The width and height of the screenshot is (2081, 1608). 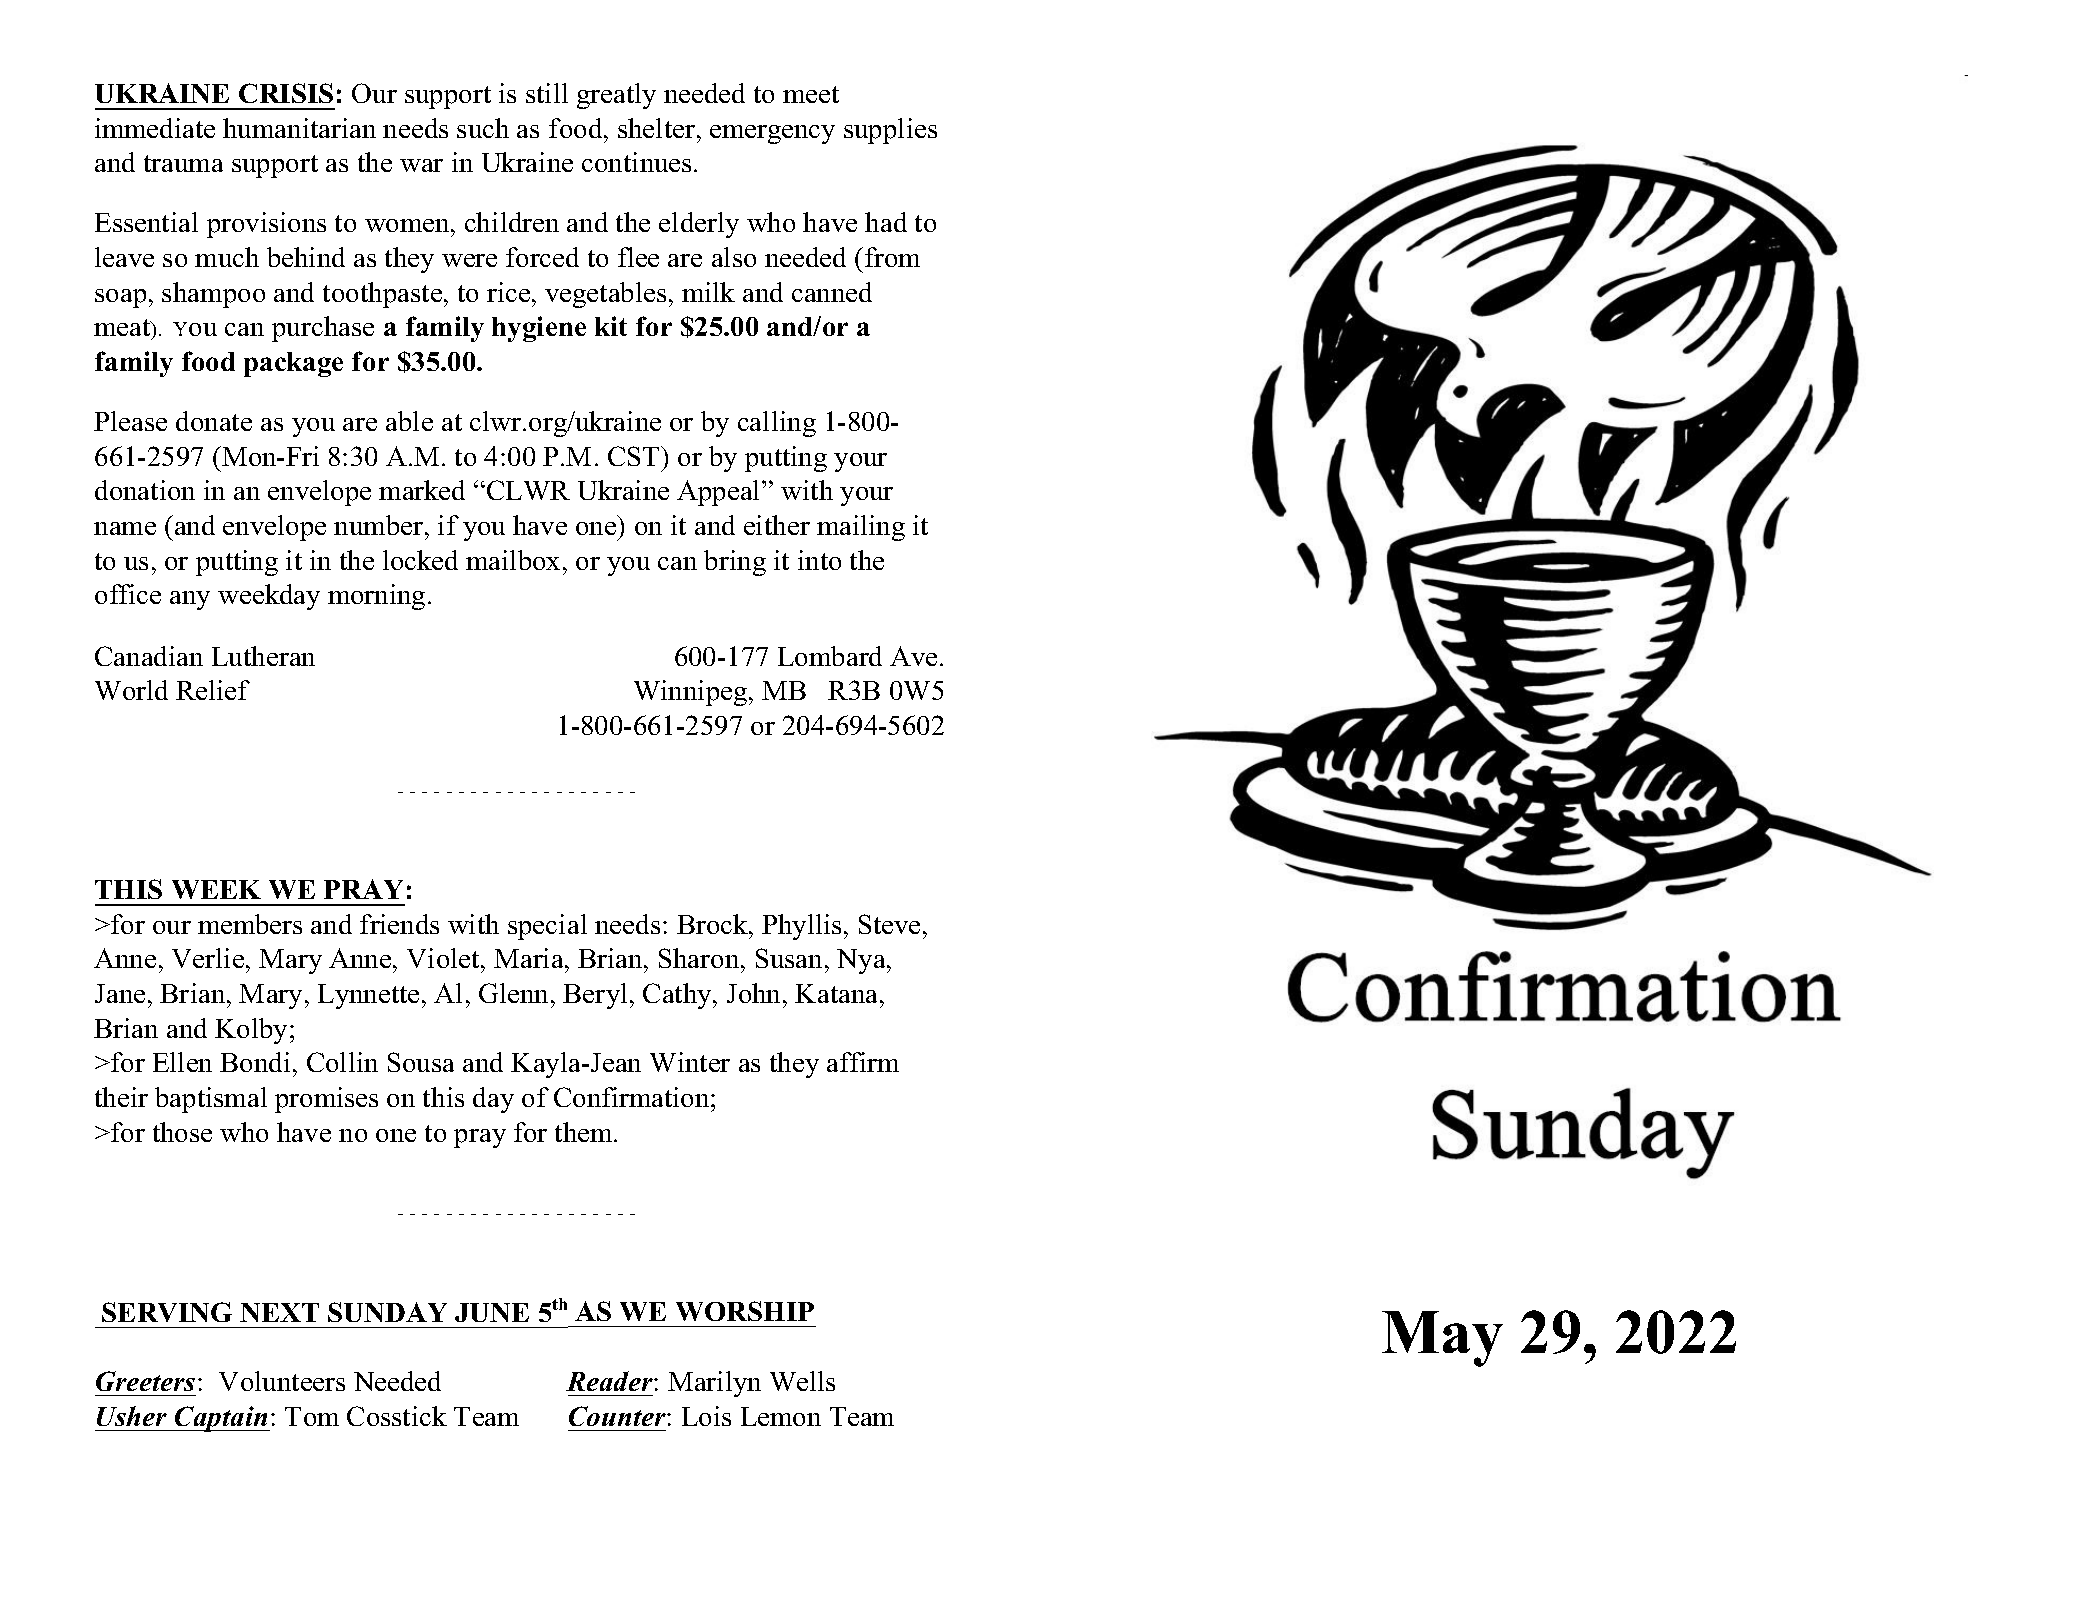 What do you see at coordinates (299, 128) in the screenshot?
I see `humanitarian` at bounding box center [299, 128].
